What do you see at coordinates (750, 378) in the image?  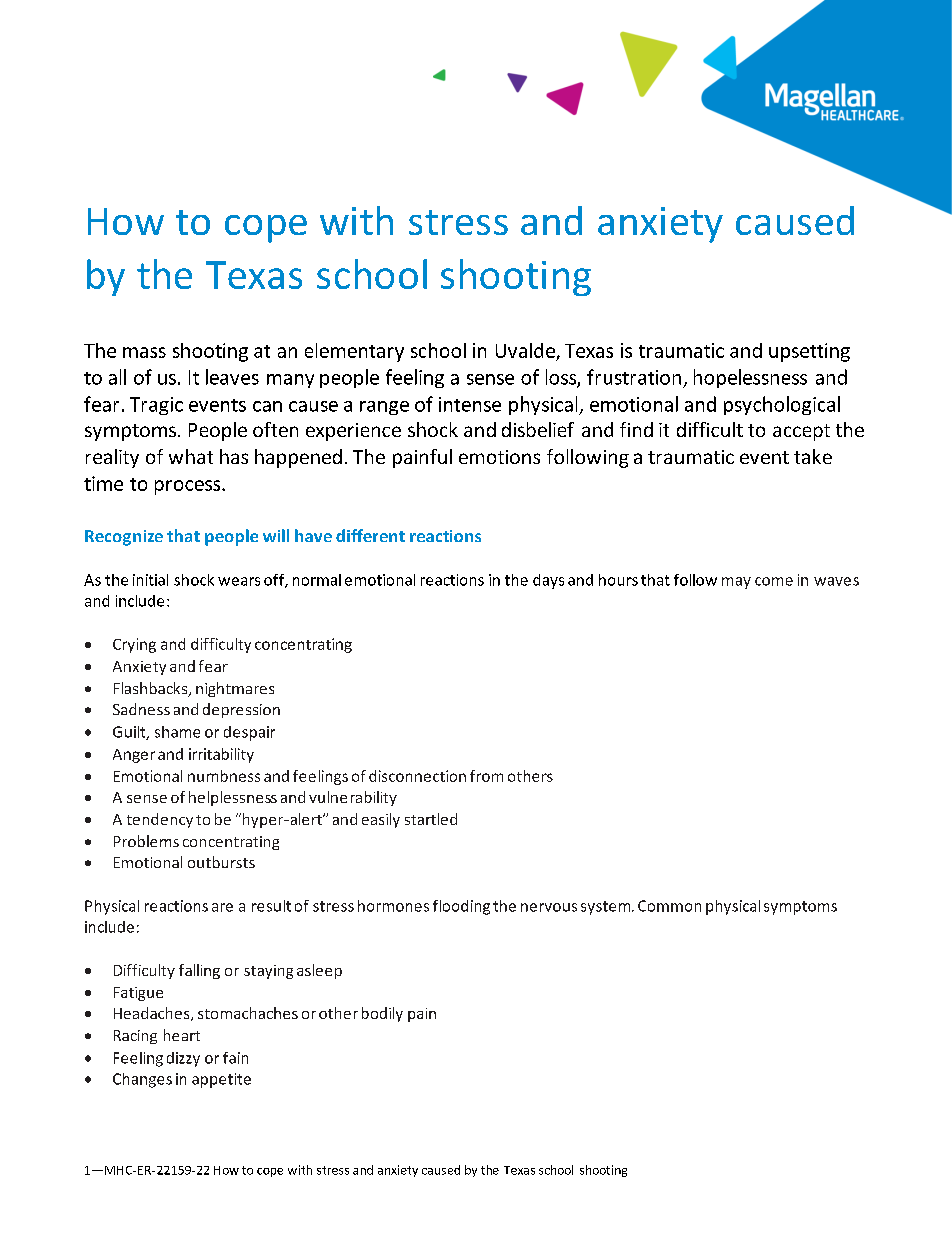 I see `hopelessness` at bounding box center [750, 378].
